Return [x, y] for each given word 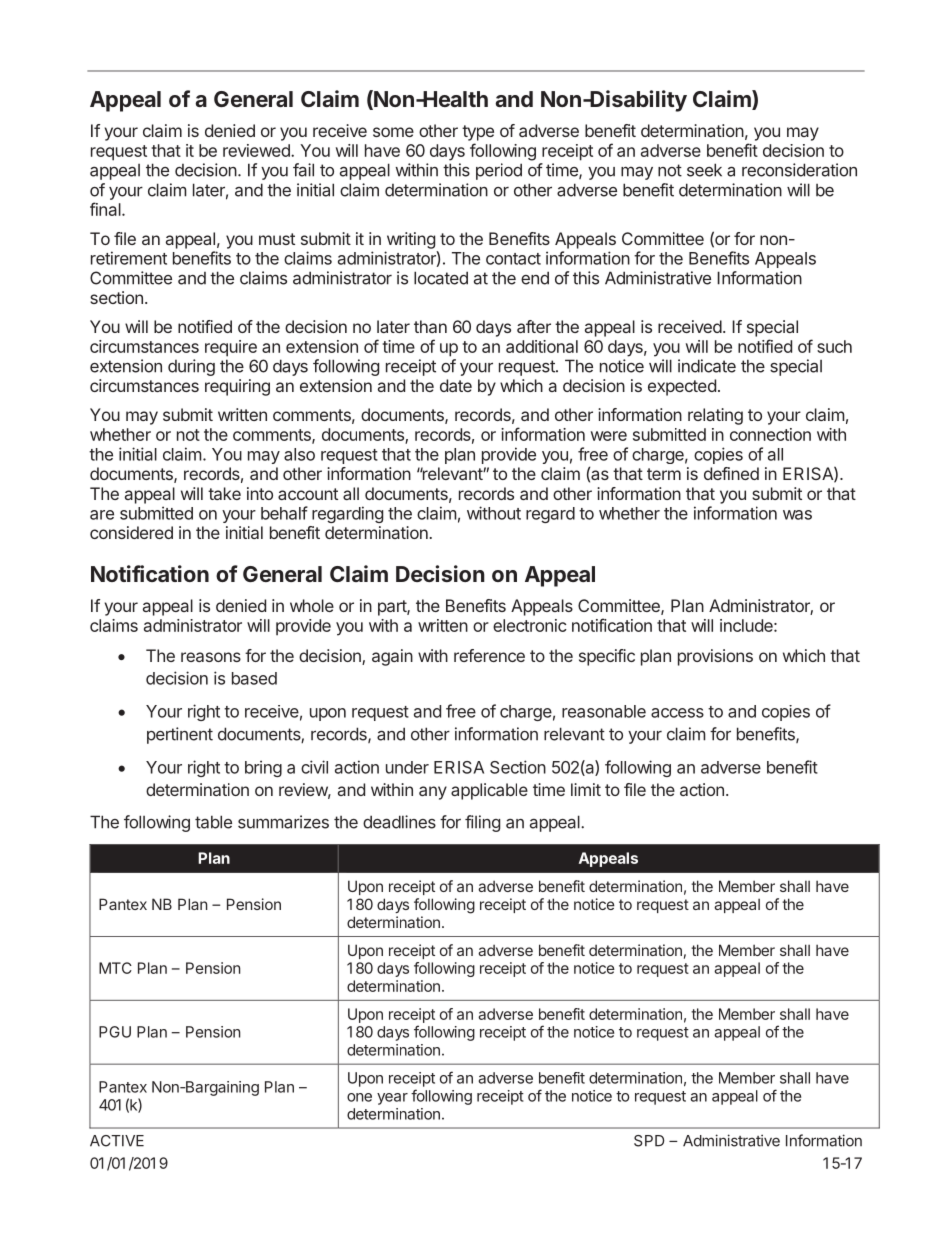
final [106, 209]
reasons [211, 657]
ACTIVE [117, 1141]
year [392, 1099]
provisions [715, 657]
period [499, 171]
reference [489, 655]
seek [704, 170]
